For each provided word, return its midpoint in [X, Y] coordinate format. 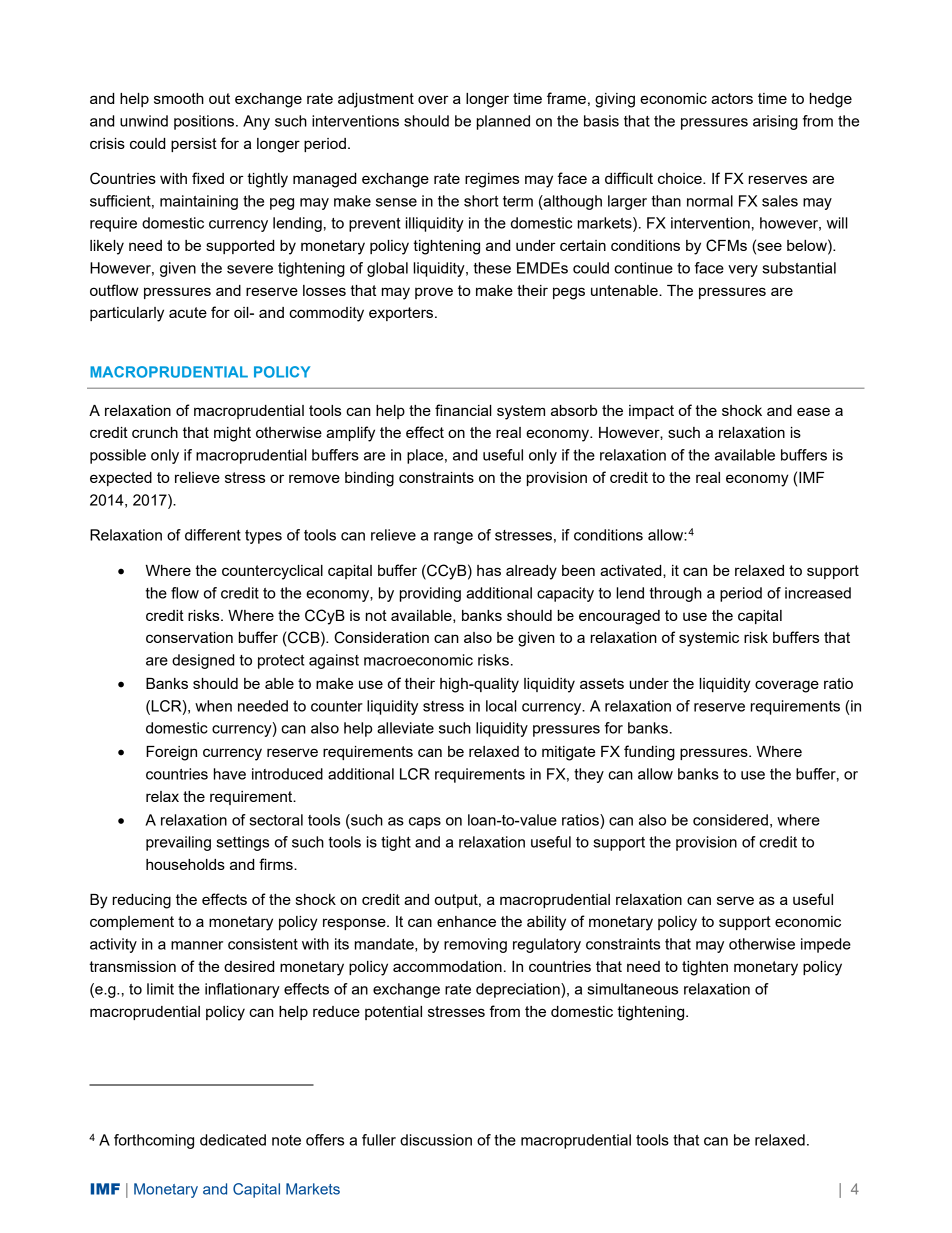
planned [503, 122]
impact [651, 412]
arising [775, 122]
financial [463, 410]
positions [205, 122]
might [232, 434]
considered [730, 820]
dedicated [233, 1140]
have [230, 774]
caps [425, 823]
